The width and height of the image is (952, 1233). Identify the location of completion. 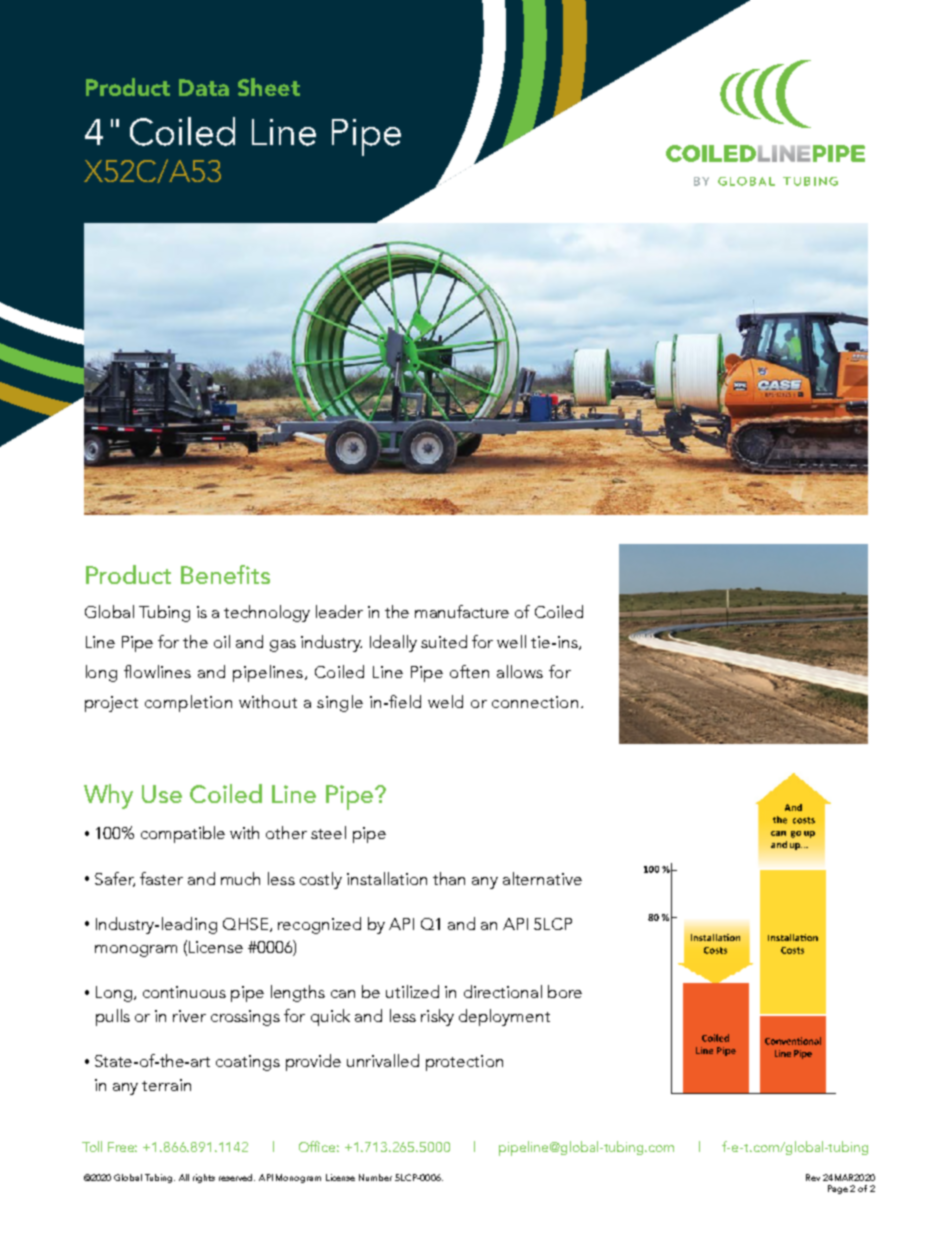
(188, 703).
